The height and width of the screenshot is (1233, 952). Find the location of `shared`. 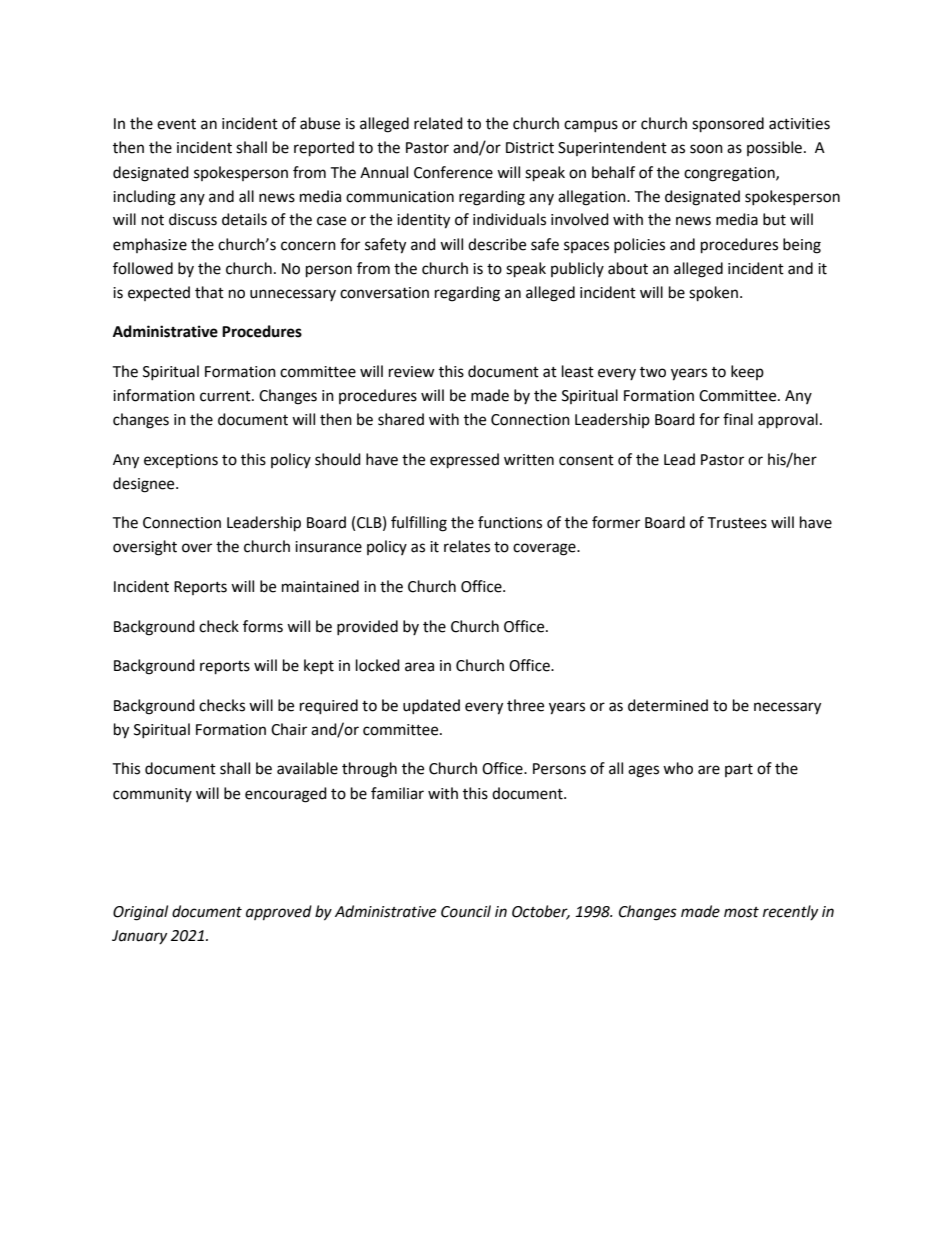

shared is located at coordinates (401, 419).
